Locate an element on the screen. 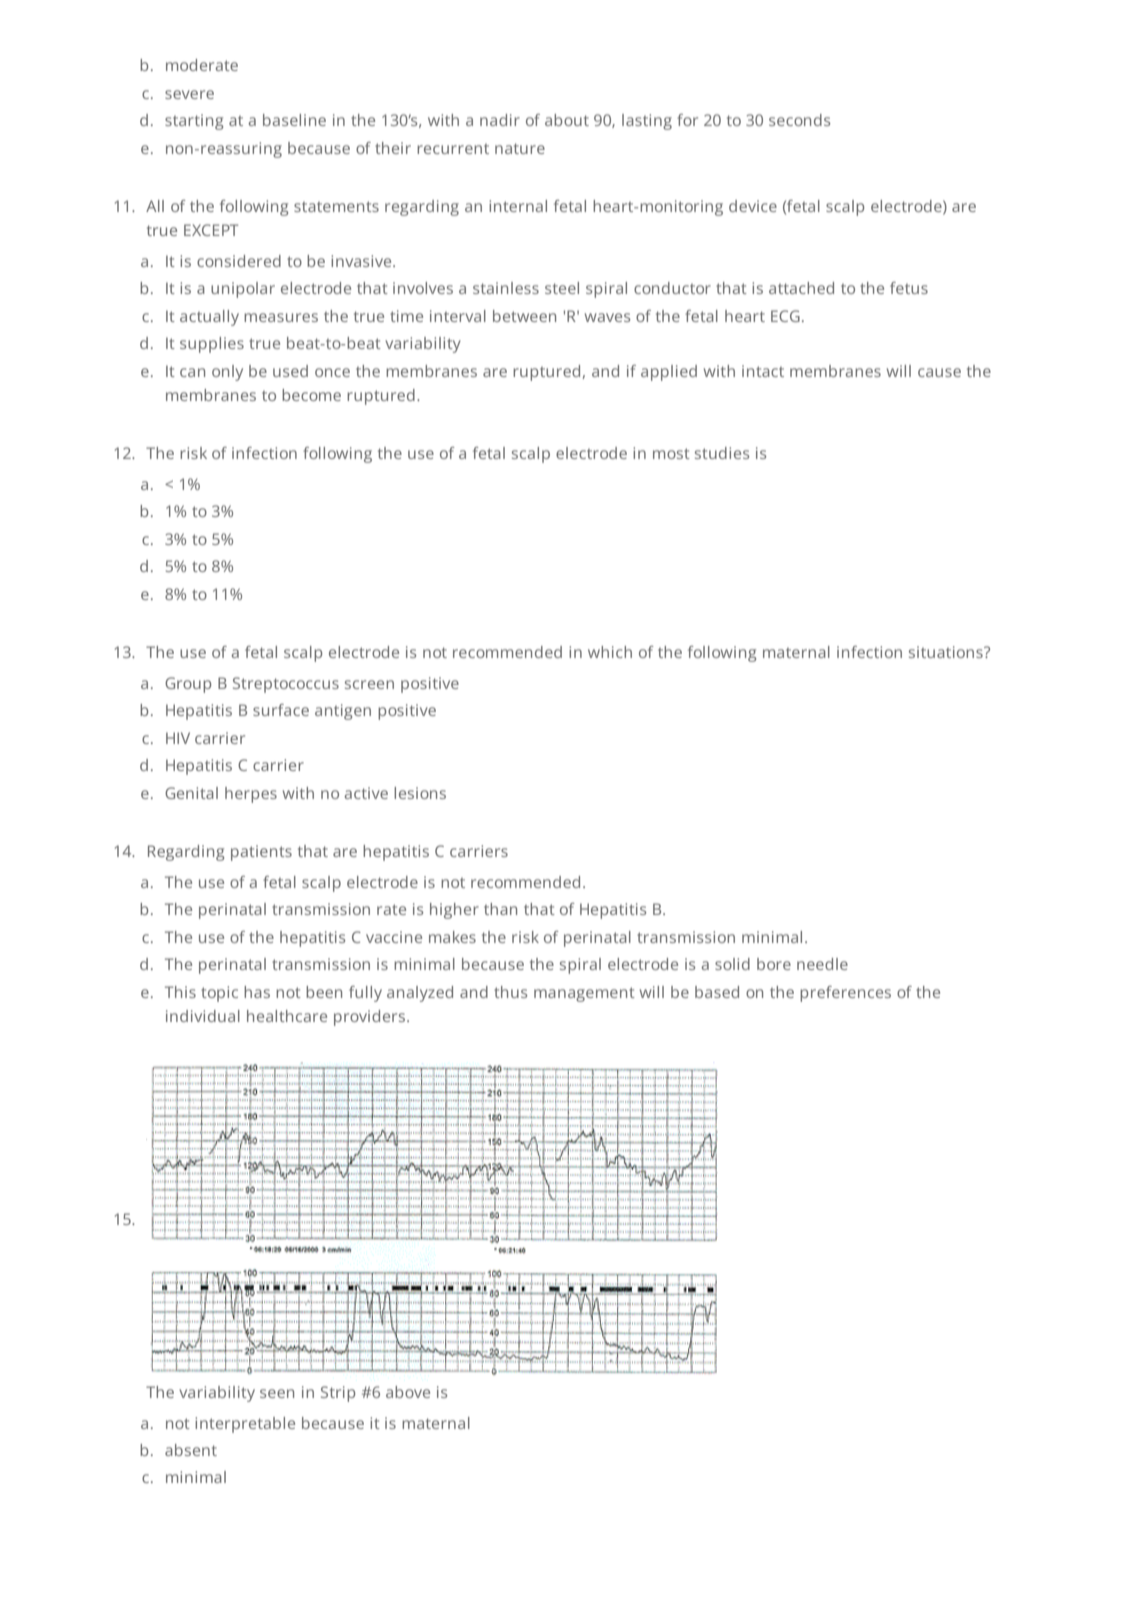 This screenshot has height=1604, width=1134. about is located at coordinates (567, 120).
